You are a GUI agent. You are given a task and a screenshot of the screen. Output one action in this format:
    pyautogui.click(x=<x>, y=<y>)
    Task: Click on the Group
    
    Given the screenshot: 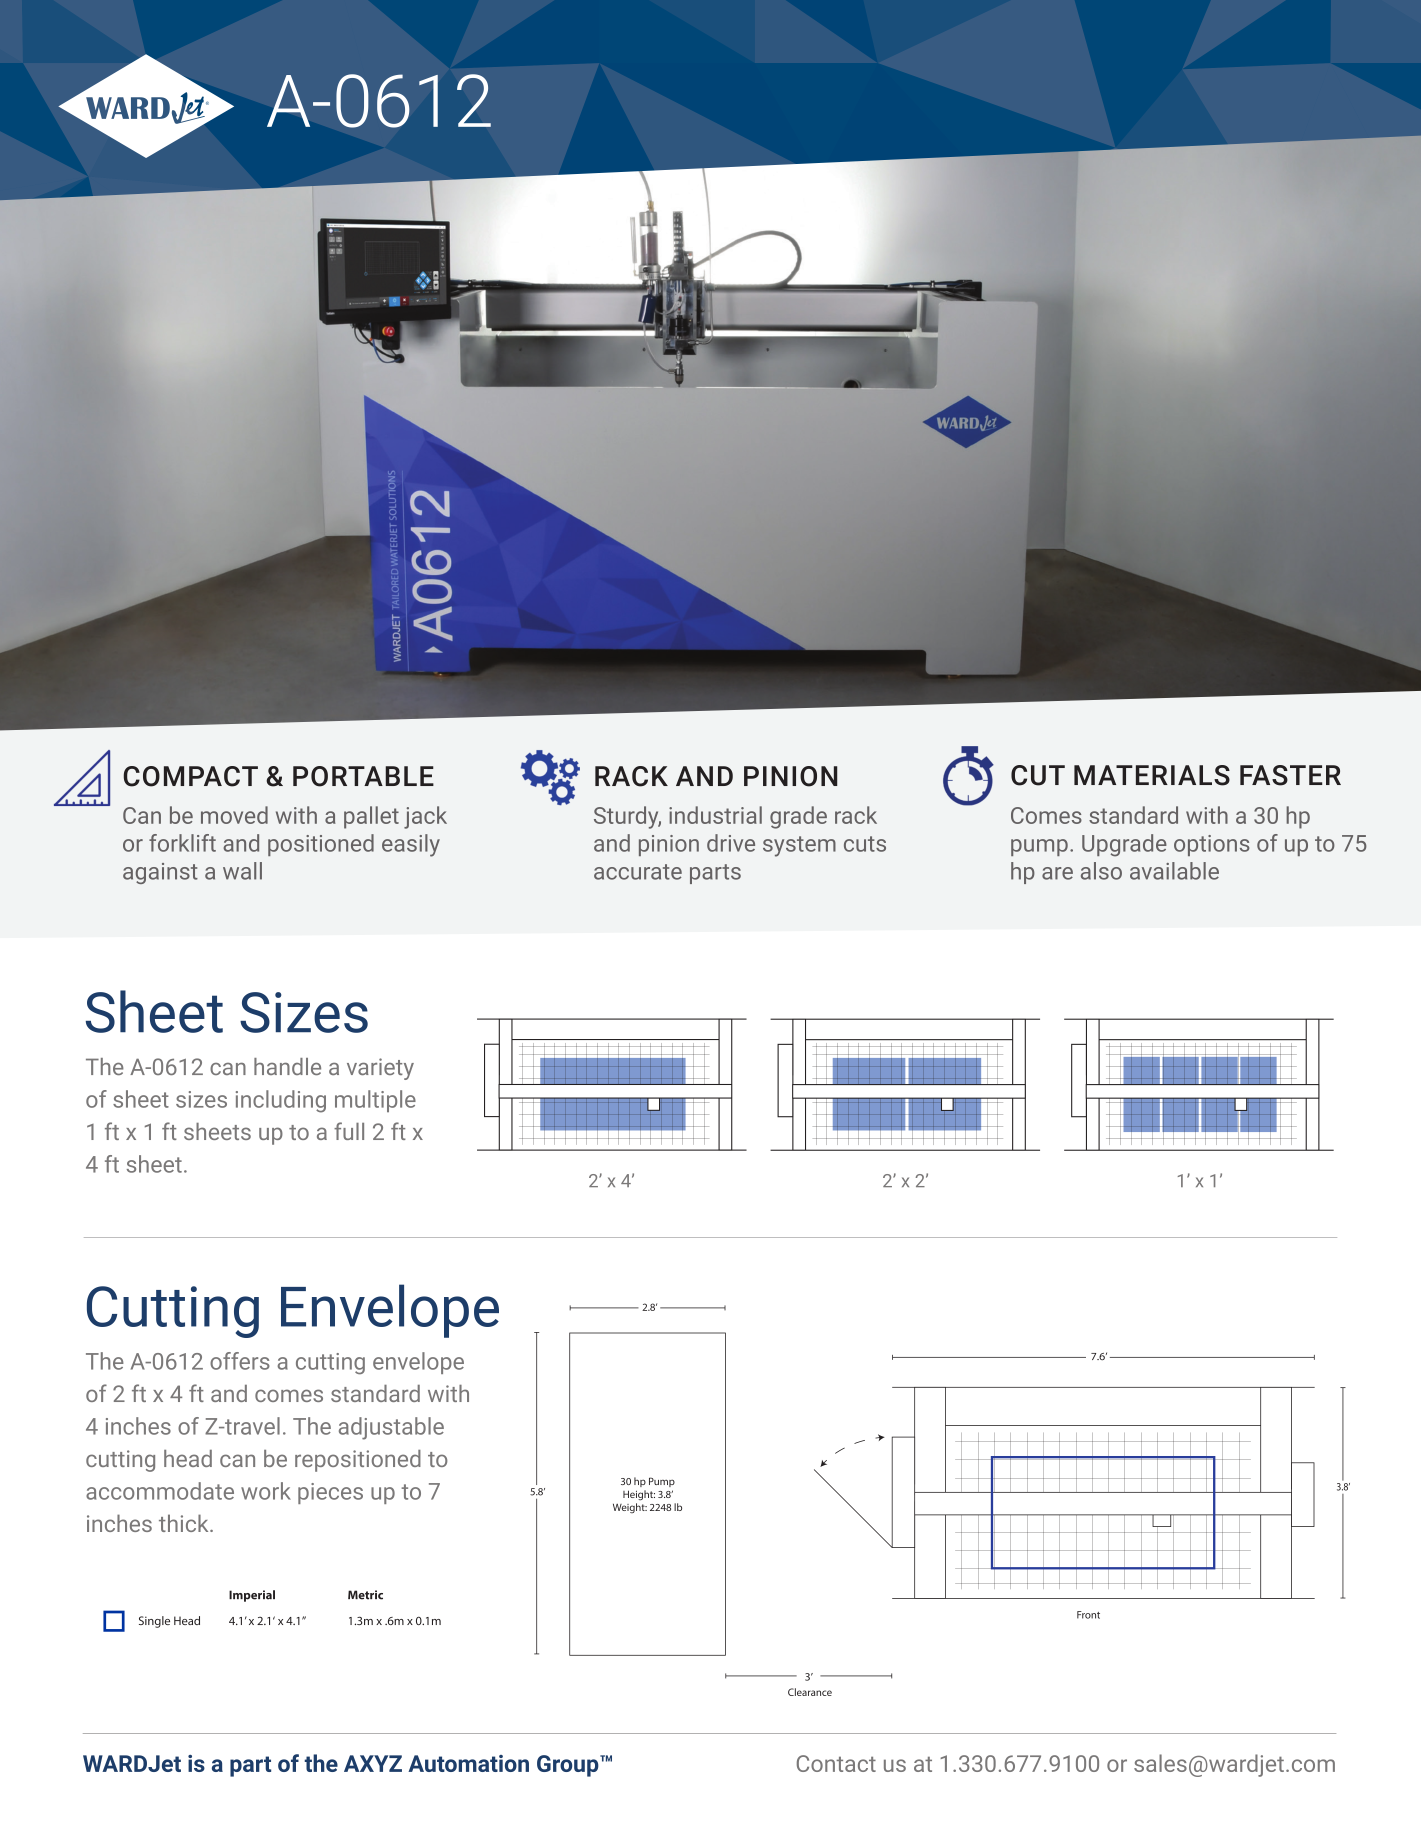 What is the action you would take?
    pyautogui.click(x=569, y=1766)
